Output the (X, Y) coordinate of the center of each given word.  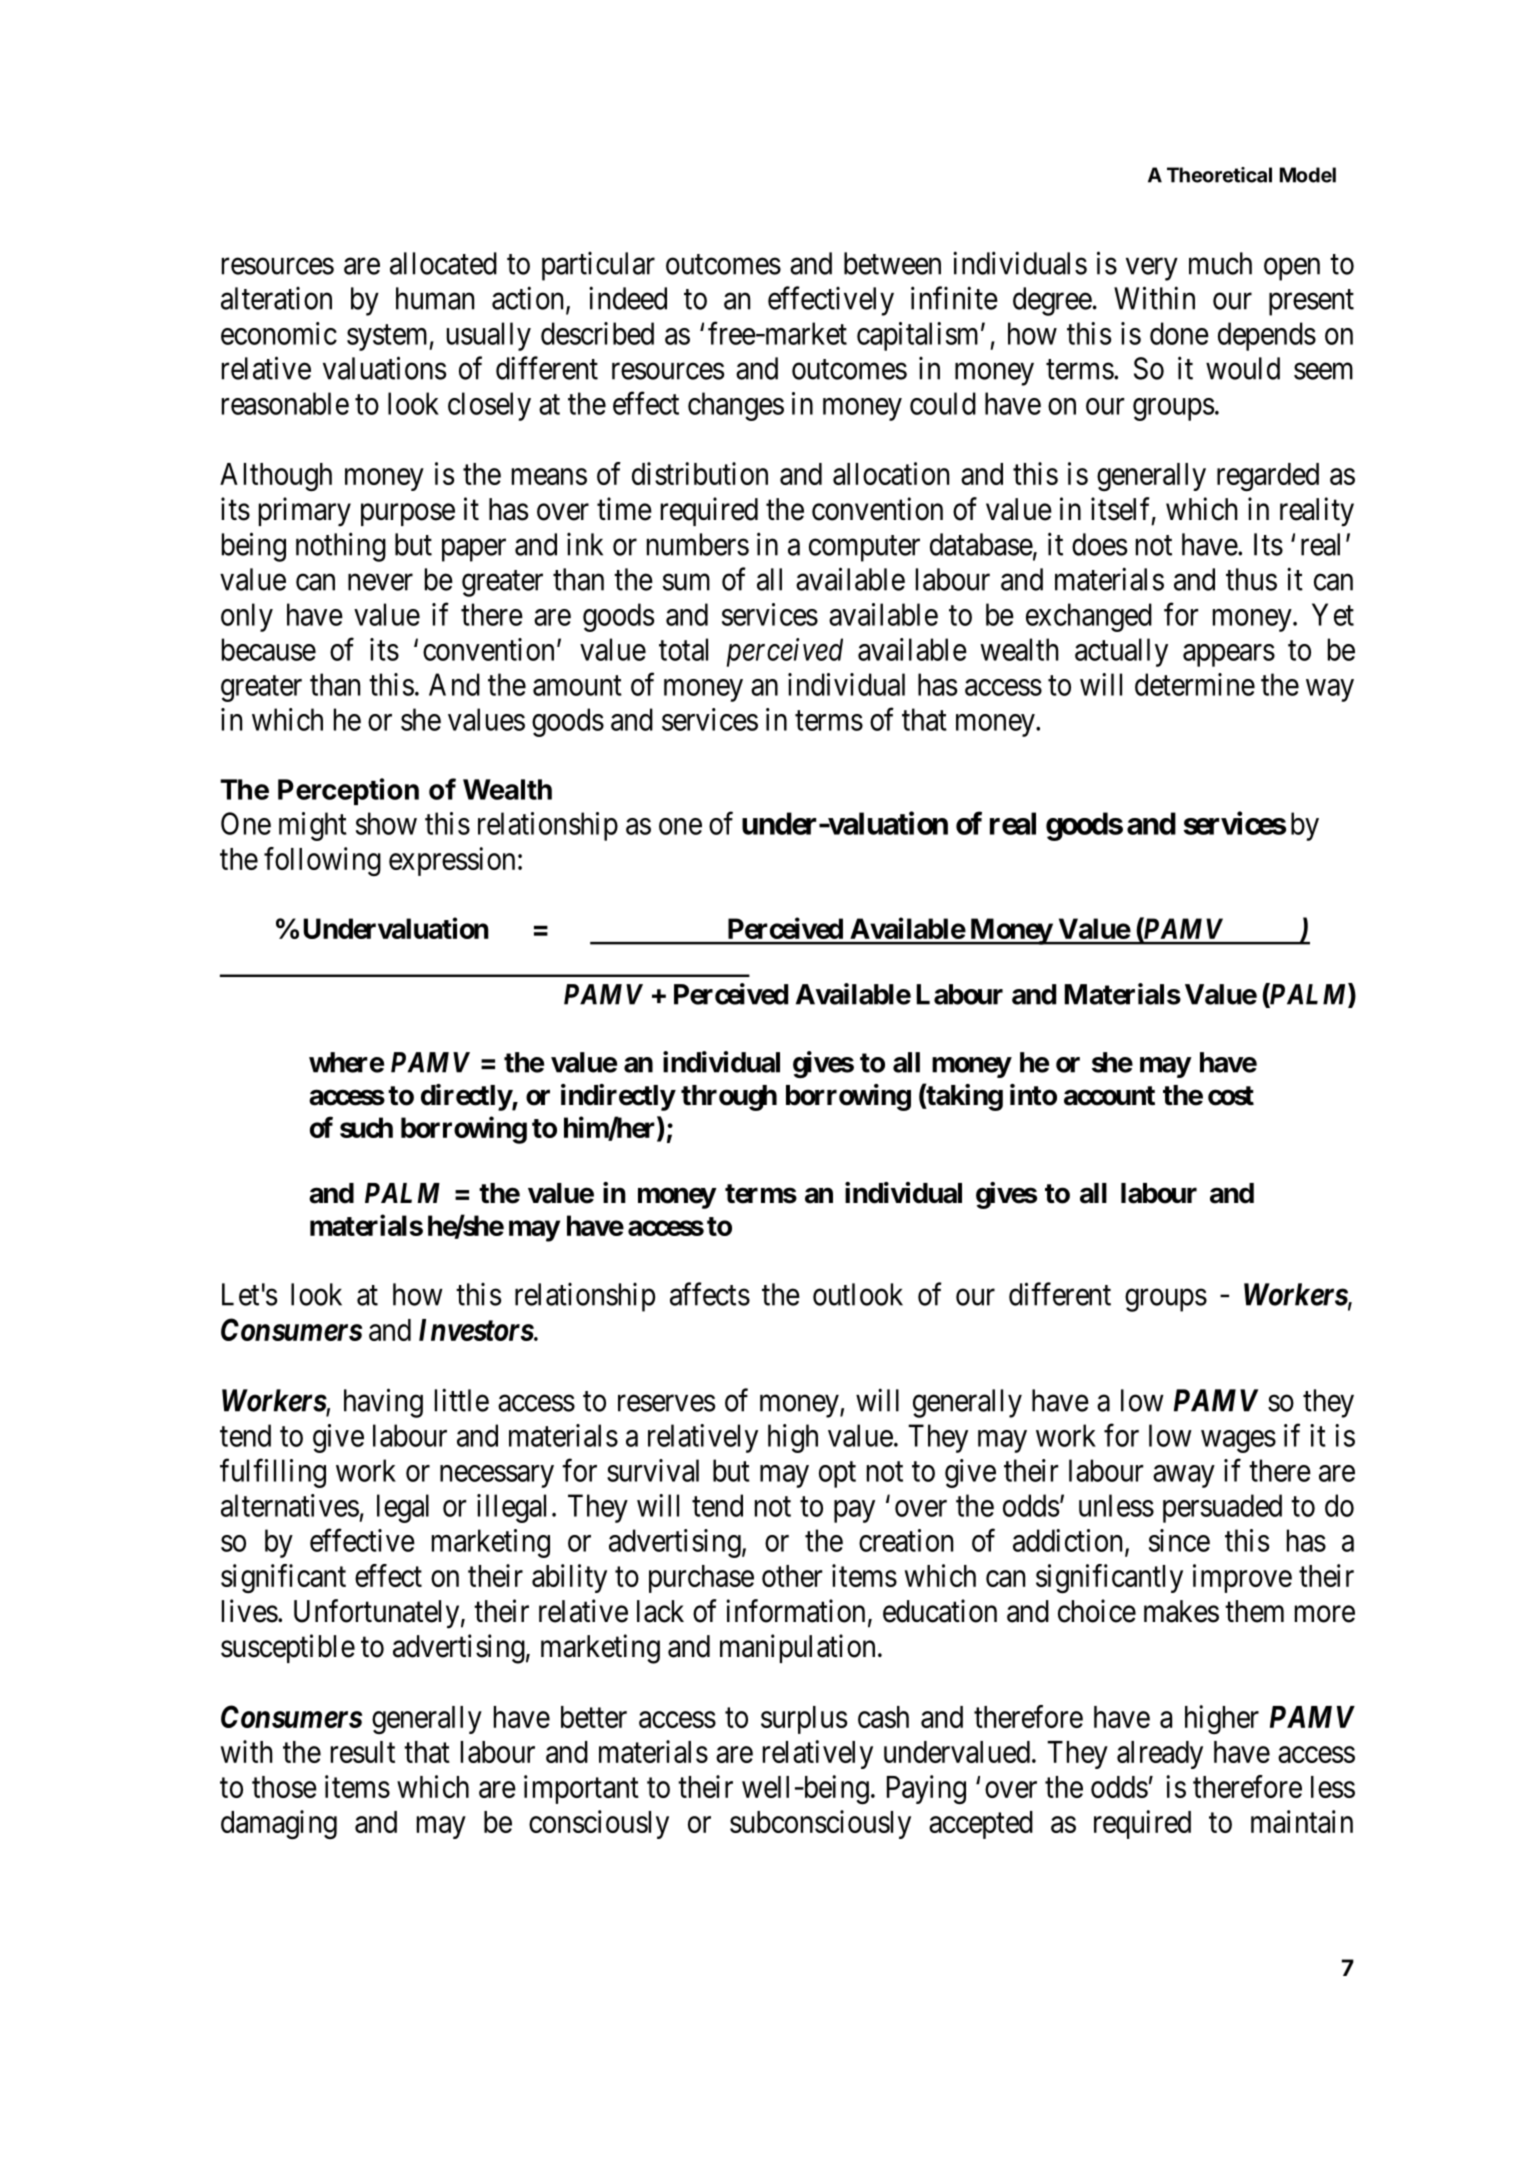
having (383, 1403)
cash (883, 1717)
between (892, 263)
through (729, 1098)
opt (837, 1475)
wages (1238, 1441)
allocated (443, 263)
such (366, 1127)
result (363, 1752)
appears (1229, 655)
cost (1231, 1096)
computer (864, 548)
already (1160, 1755)
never (380, 582)
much (1220, 263)
